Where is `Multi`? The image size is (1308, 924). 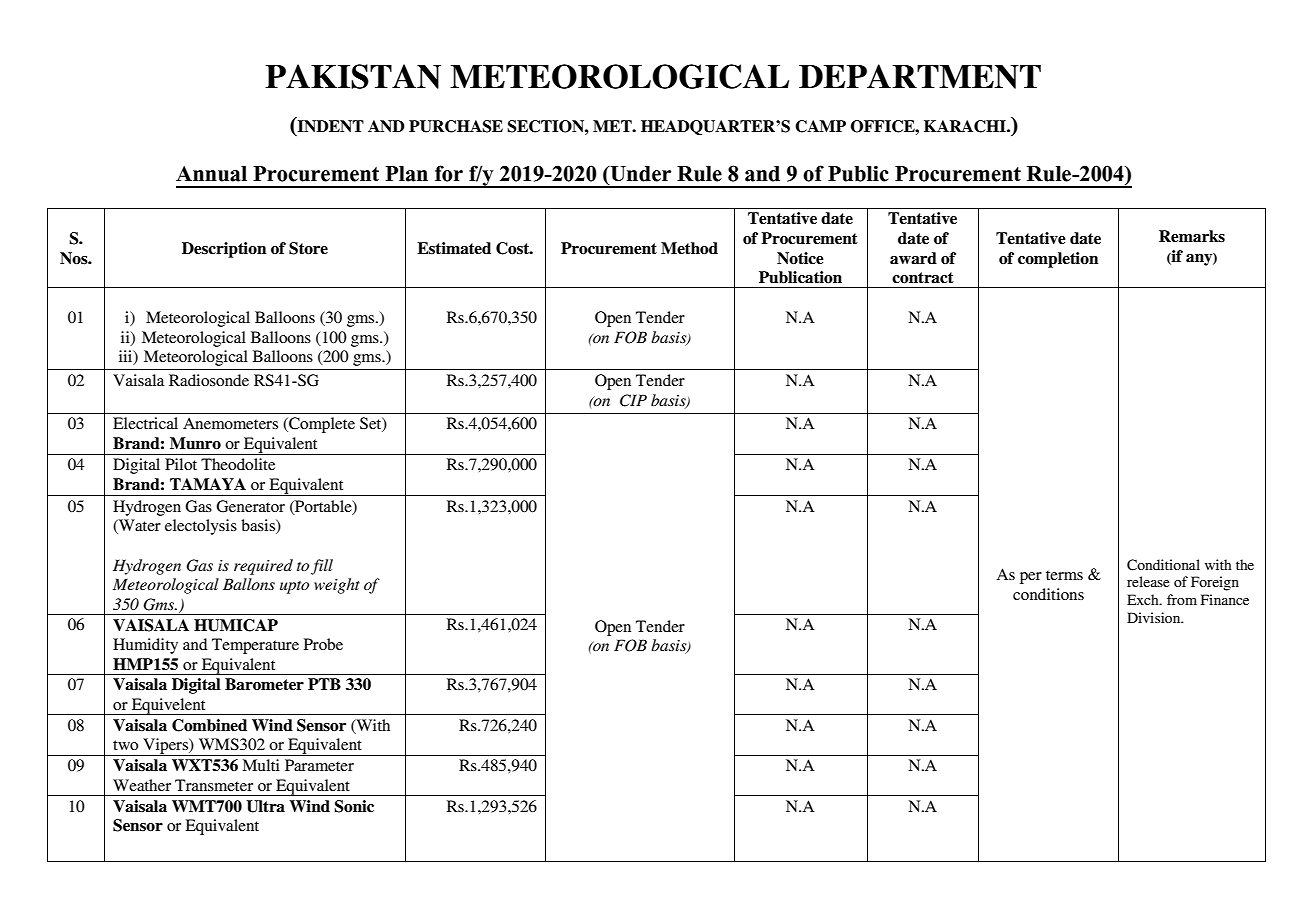
Multi is located at coordinates (261, 765).
